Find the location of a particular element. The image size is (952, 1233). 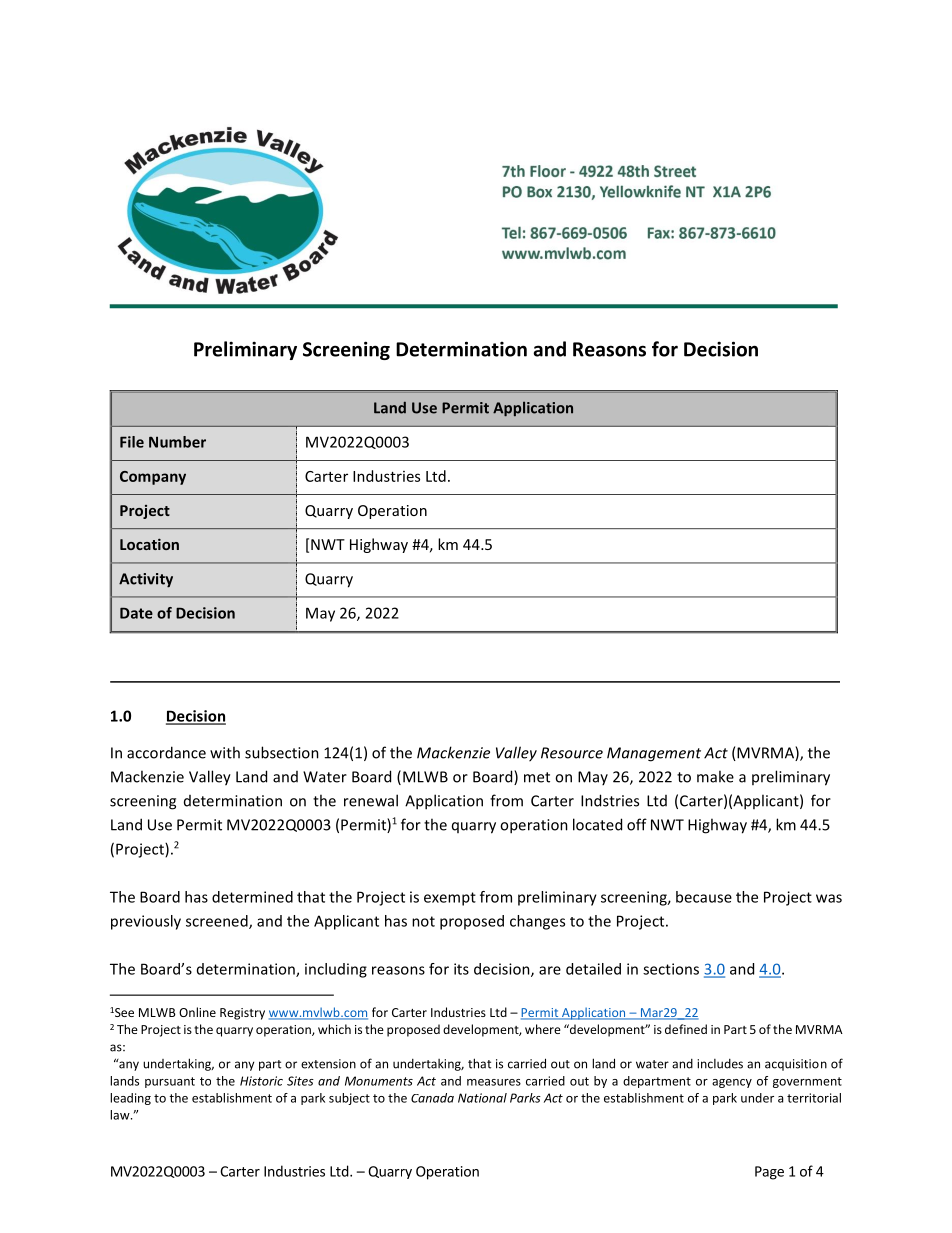

Number is located at coordinates (177, 442).
